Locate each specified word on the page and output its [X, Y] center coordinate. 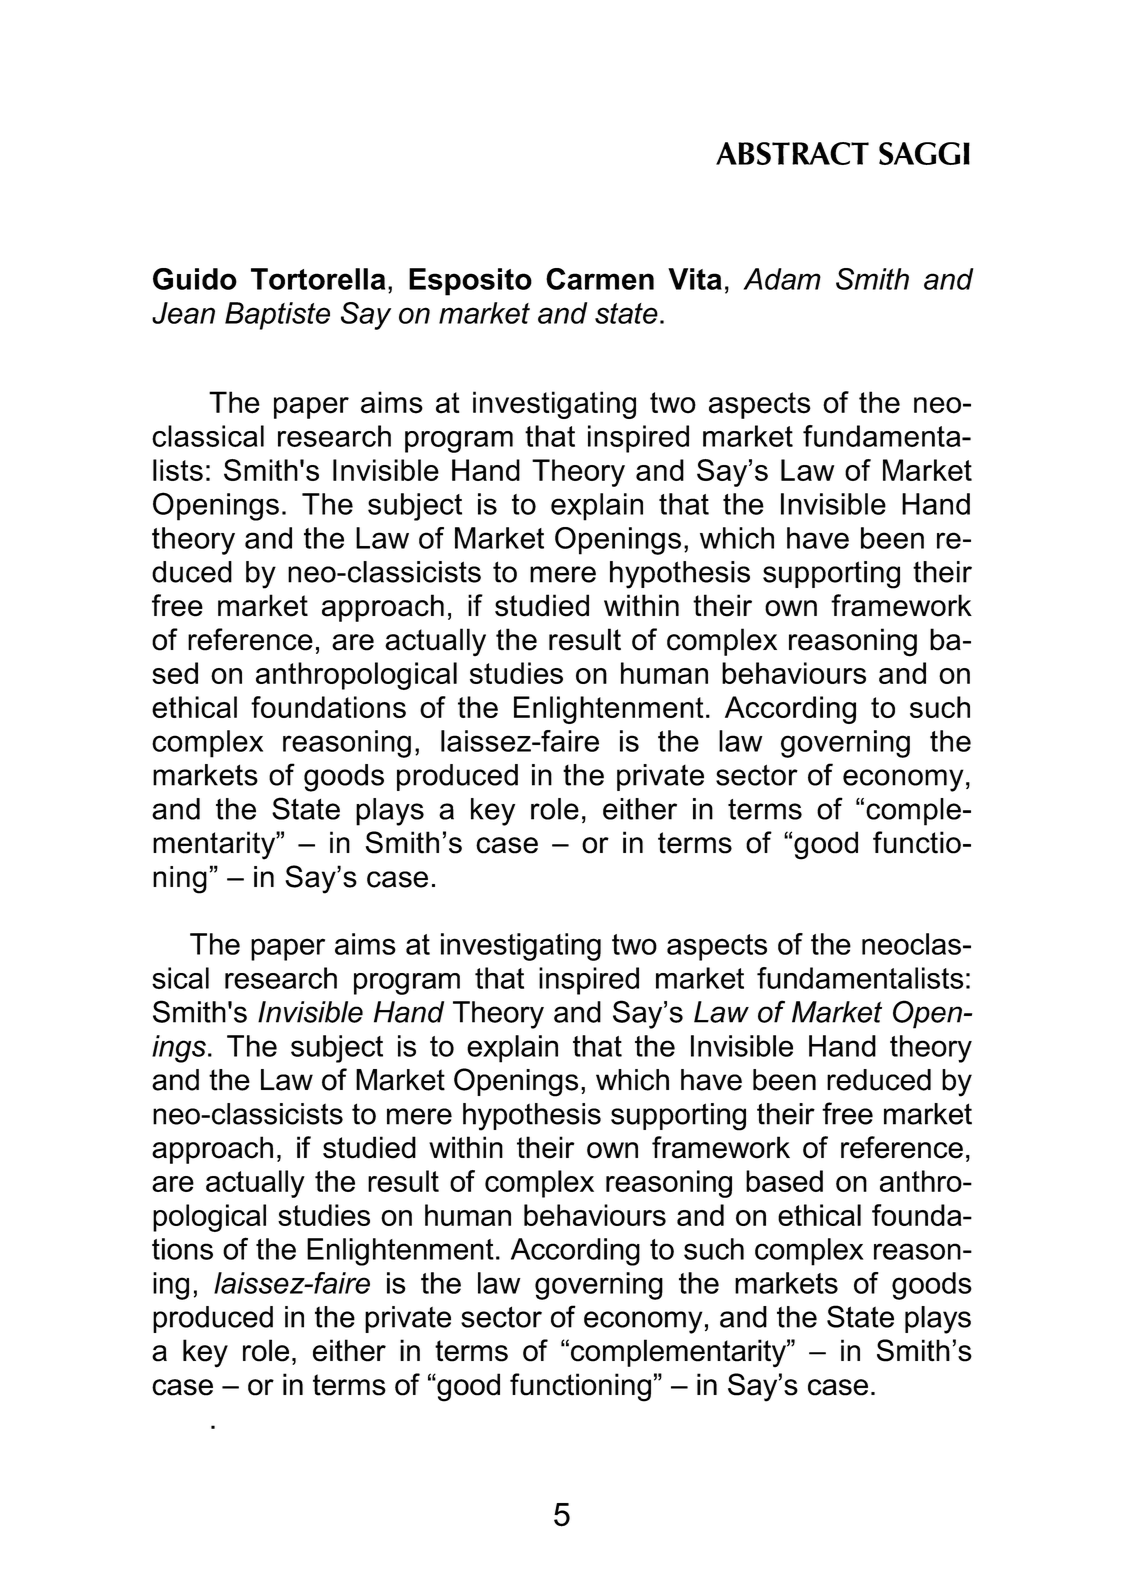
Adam [782, 279]
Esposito [470, 282]
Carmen [600, 279]
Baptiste [277, 316]
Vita [695, 279]
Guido [195, 279]
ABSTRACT [792, 153]
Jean [183, 313]
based [784, 1181]
